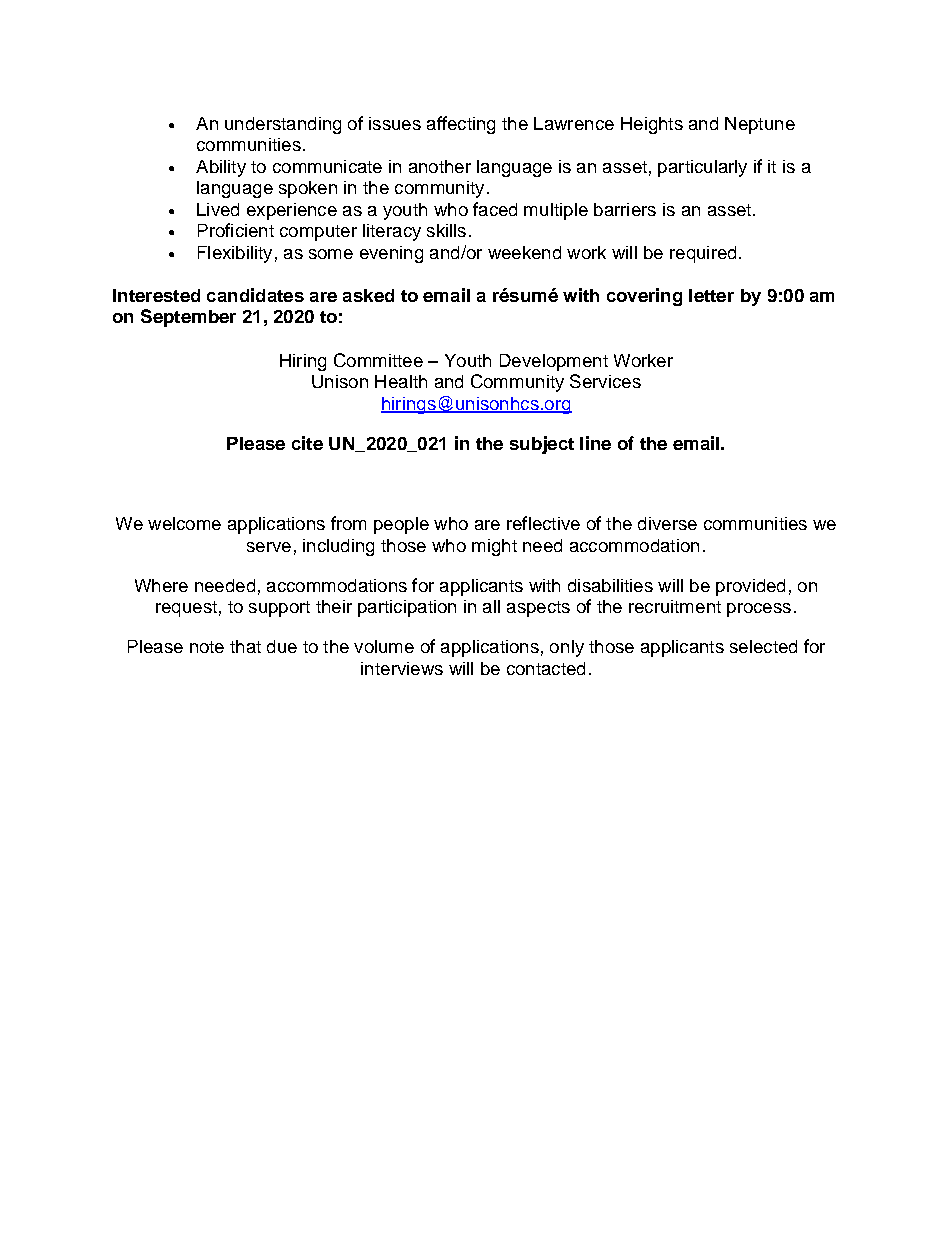 This page has width=952, height=1233. Describe the element at coordinates (524, 252) in the page. I see `weekend` at that location.
